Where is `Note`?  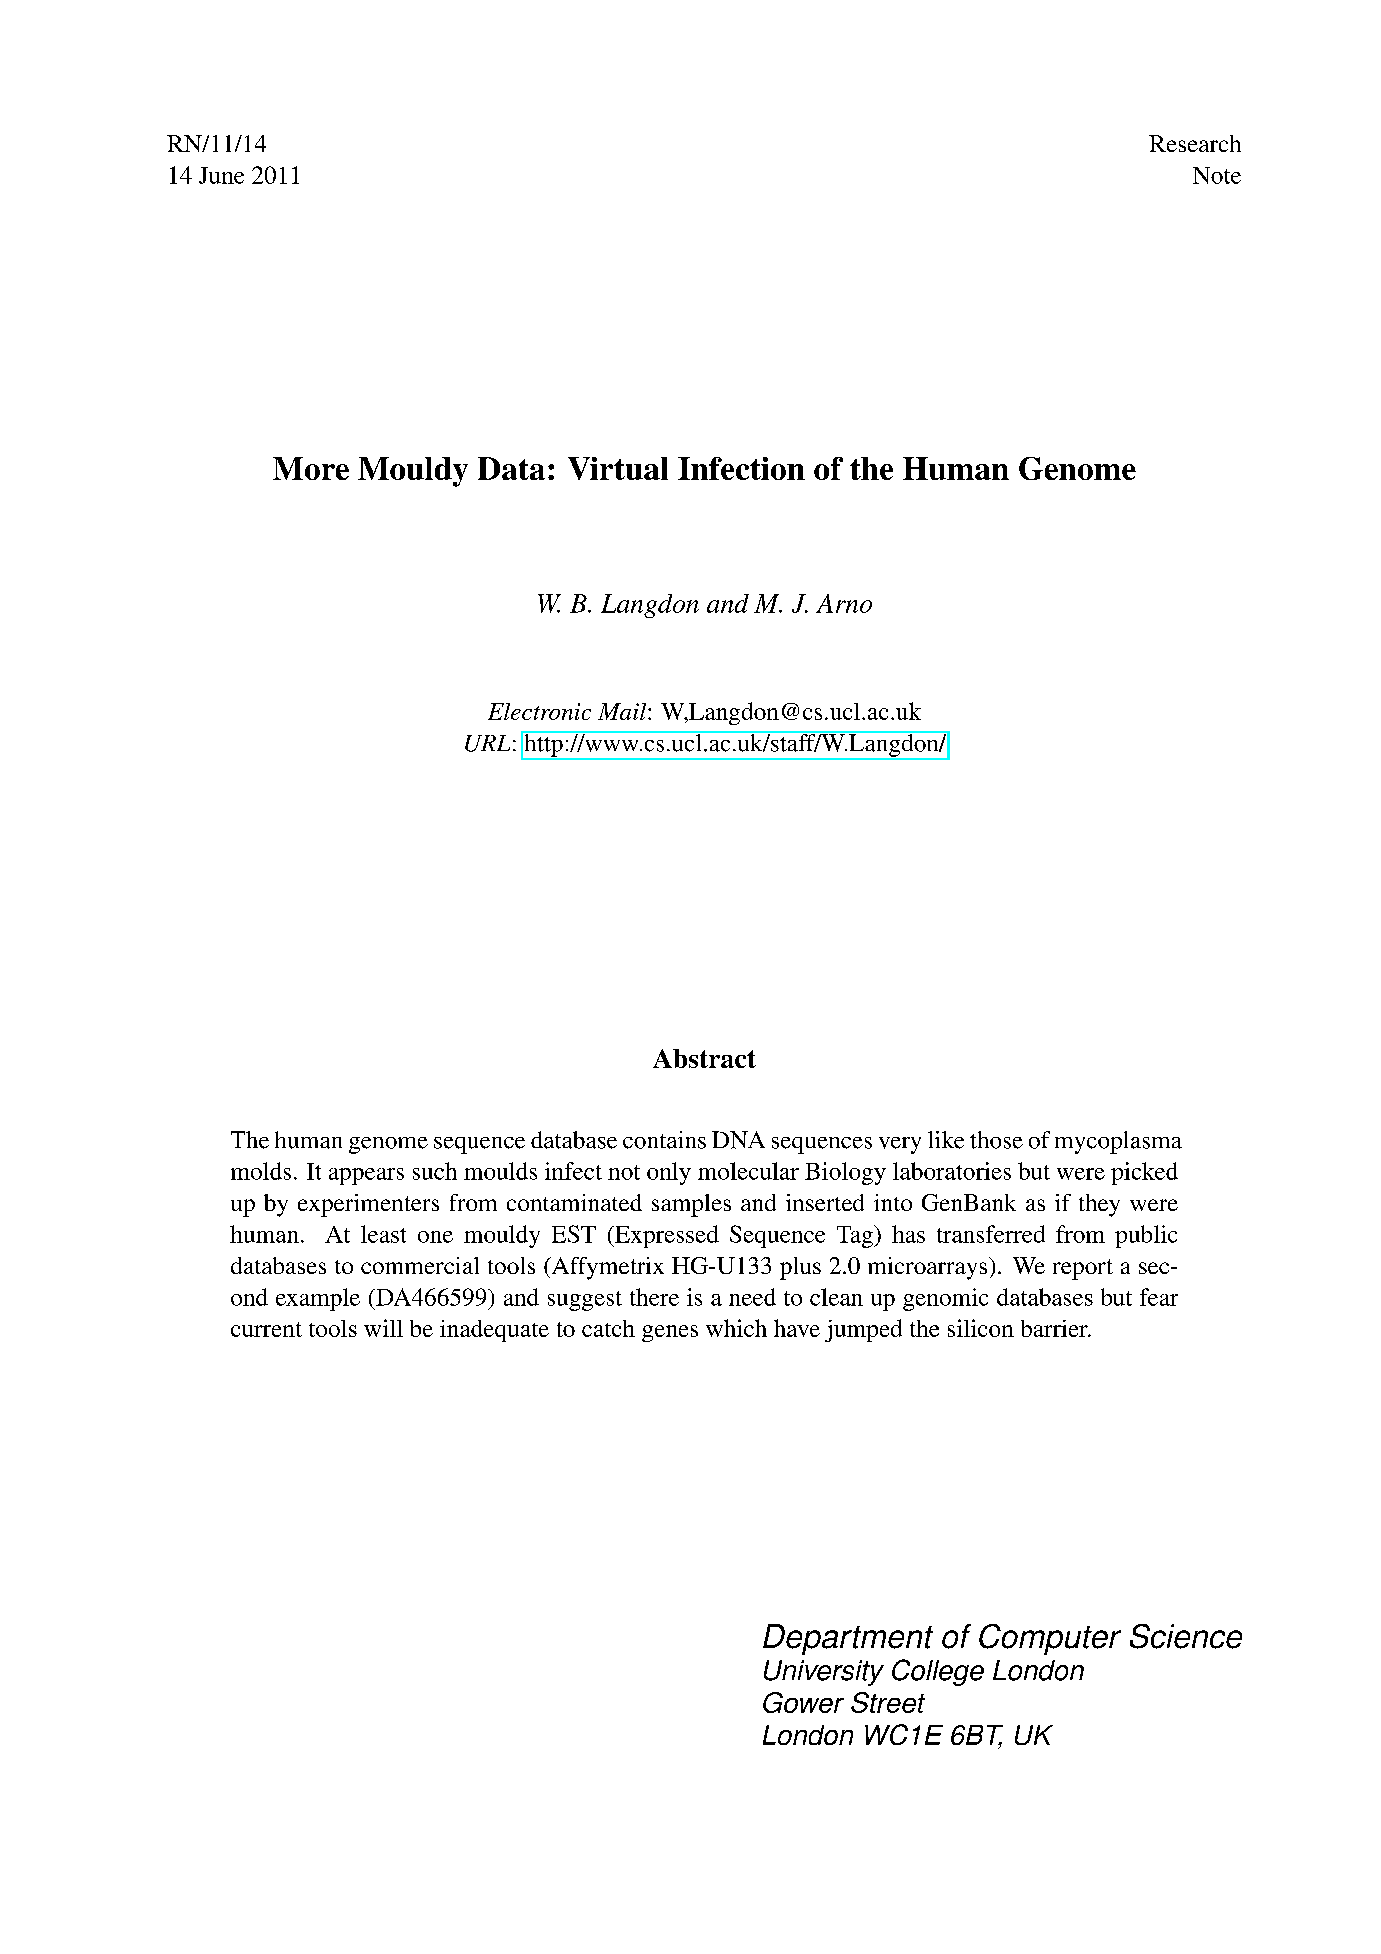 Note is located at coordinates (1217, 175).
